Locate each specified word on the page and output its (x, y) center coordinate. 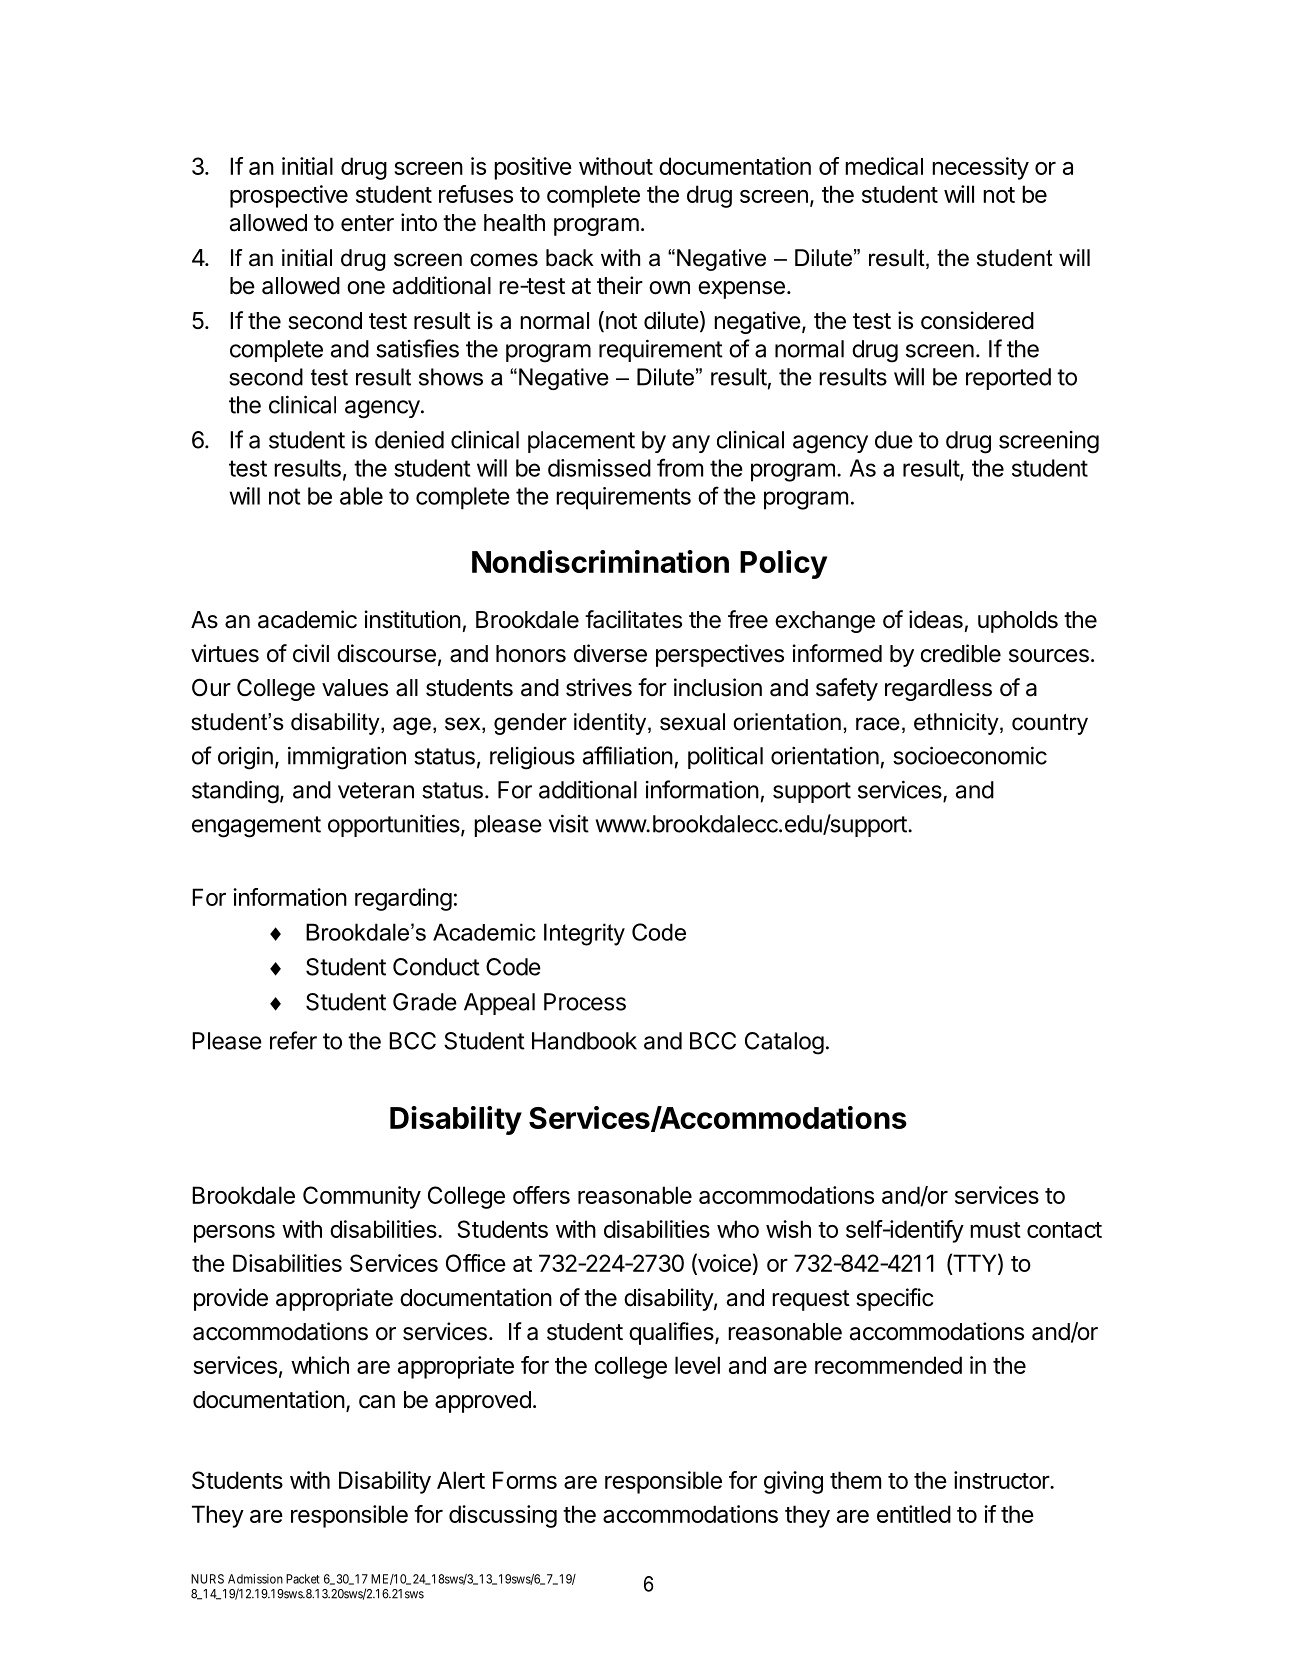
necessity (980, 168)
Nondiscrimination (600, 561)
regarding (403, 899)
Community (362, 1197)
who (738, 1229)
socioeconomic (970, 755)
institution (413, 619)
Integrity (584, 934)
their (620, 285)
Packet (303, 1579)
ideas (936, 619)
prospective (289, 196)
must (995, 1230)
